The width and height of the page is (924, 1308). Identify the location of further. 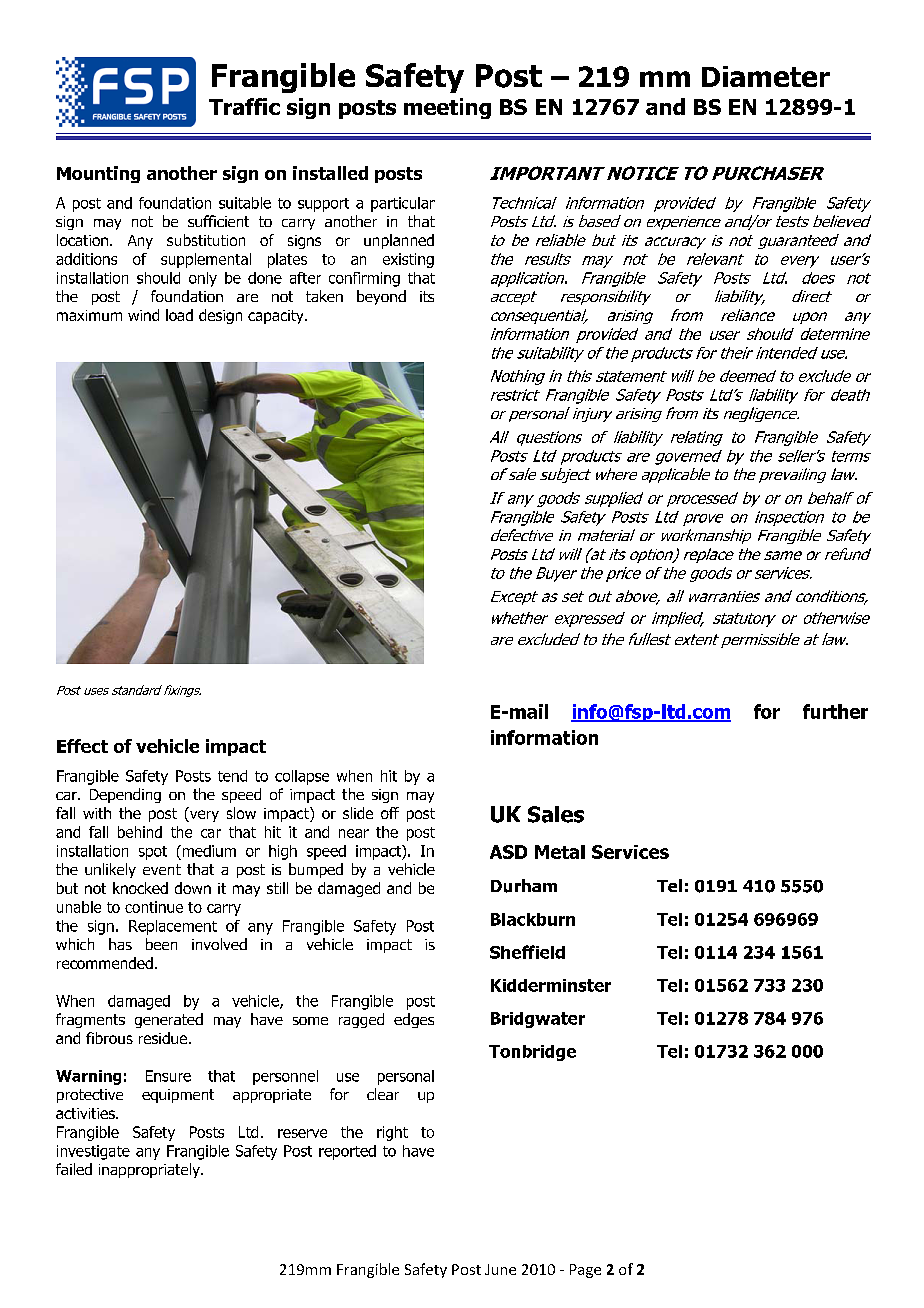
(835, 711).
